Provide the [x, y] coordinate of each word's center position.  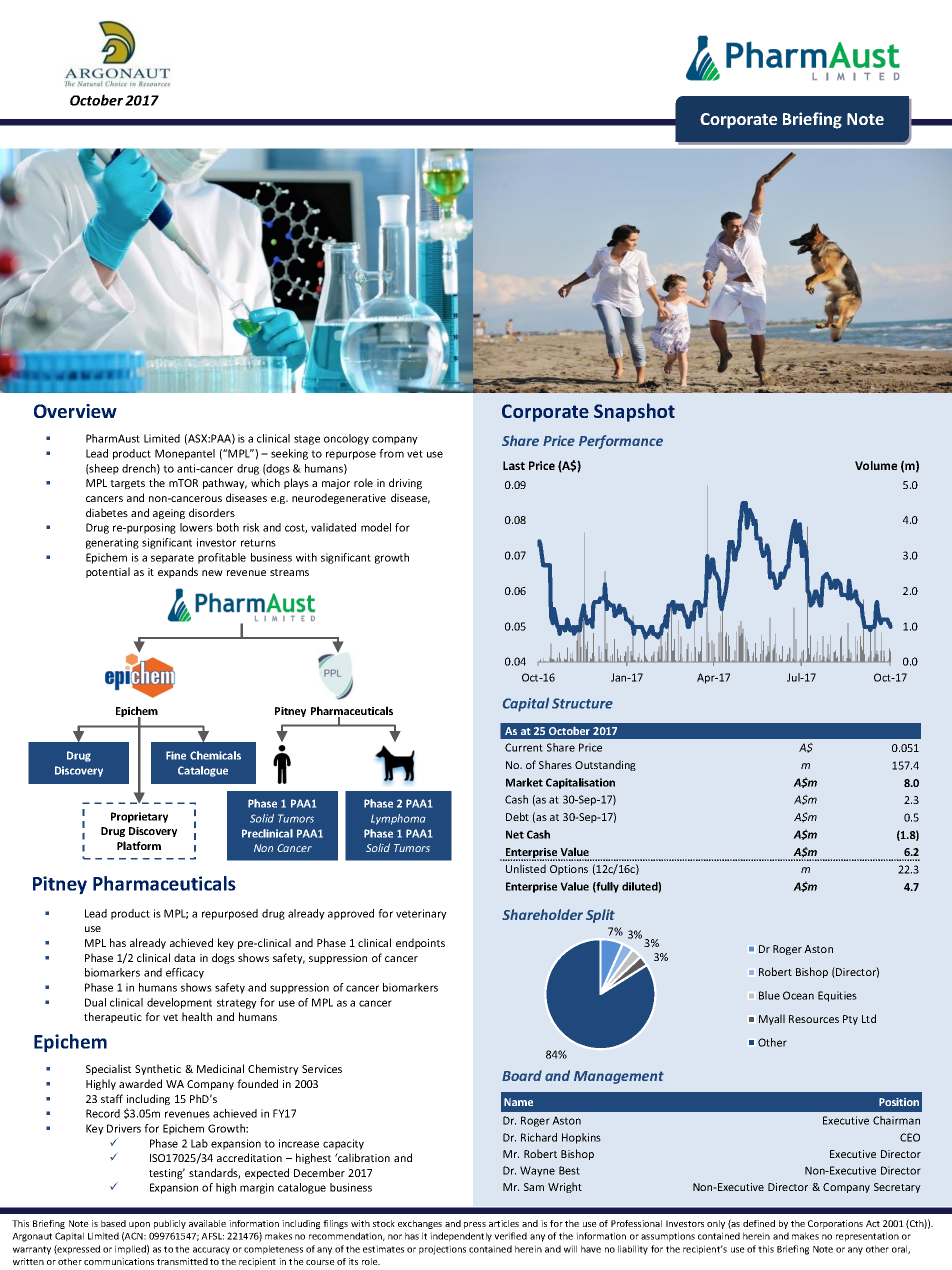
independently [461, 1237]
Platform [139, 845]
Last [514, 465]
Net [515, 834]
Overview [75, 411]
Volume [876, 465]
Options [569, 870]
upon [139, 1225]
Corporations [835, 1224]
